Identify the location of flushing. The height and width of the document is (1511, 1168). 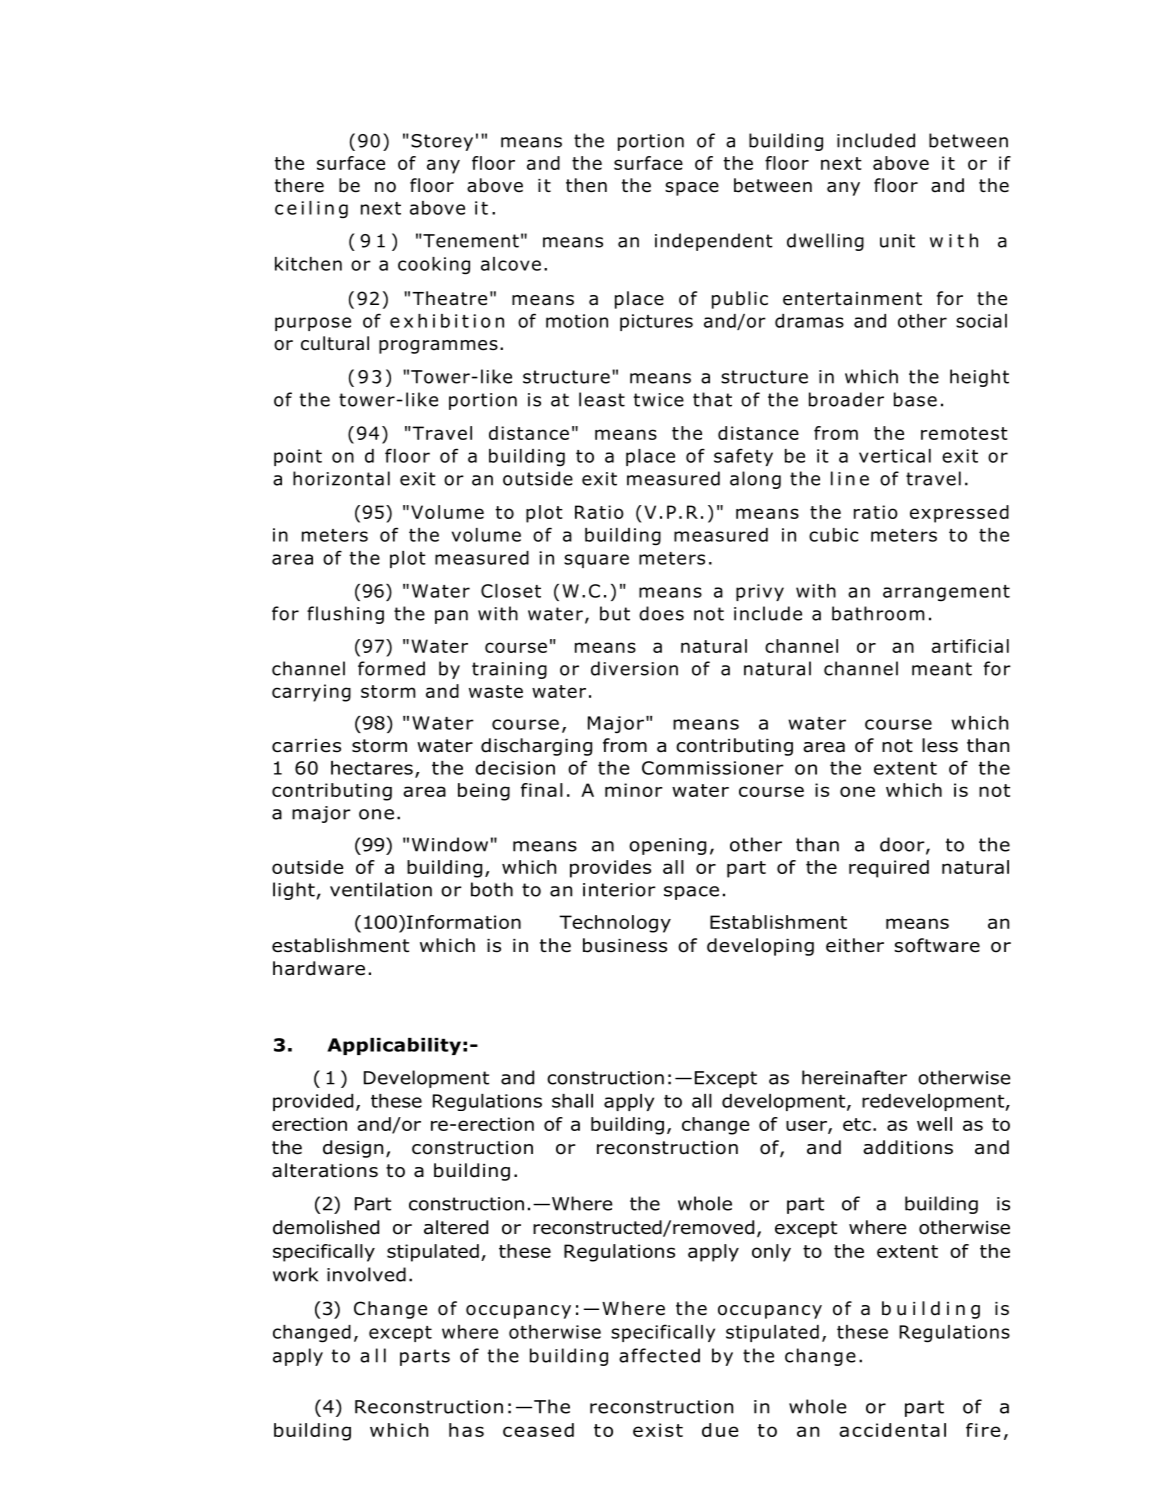
(345, 615).
